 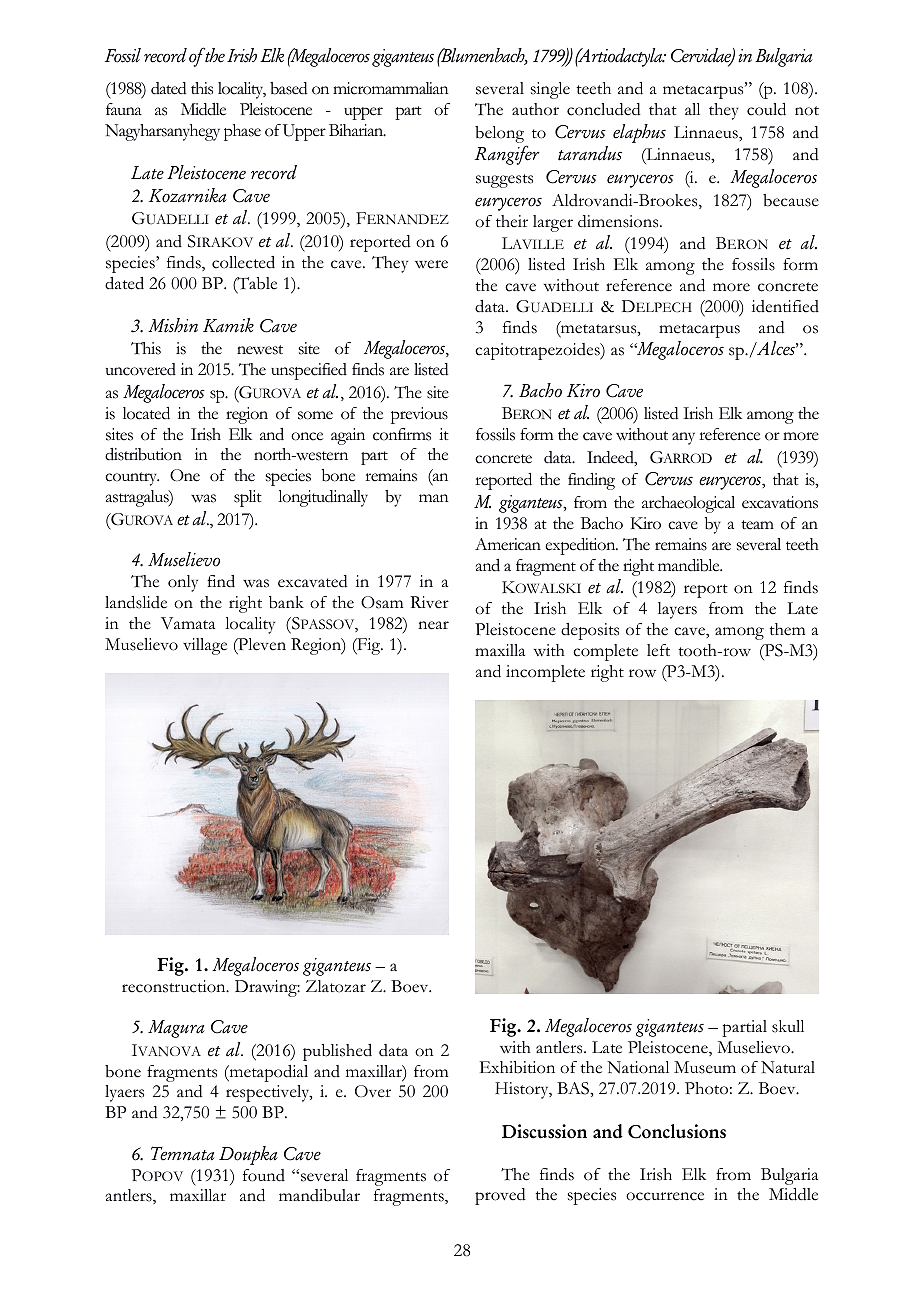 What do you see at coordinates (517, 1067) in the image?
I see `Exhibition` at bounding box center [517, 1067].
